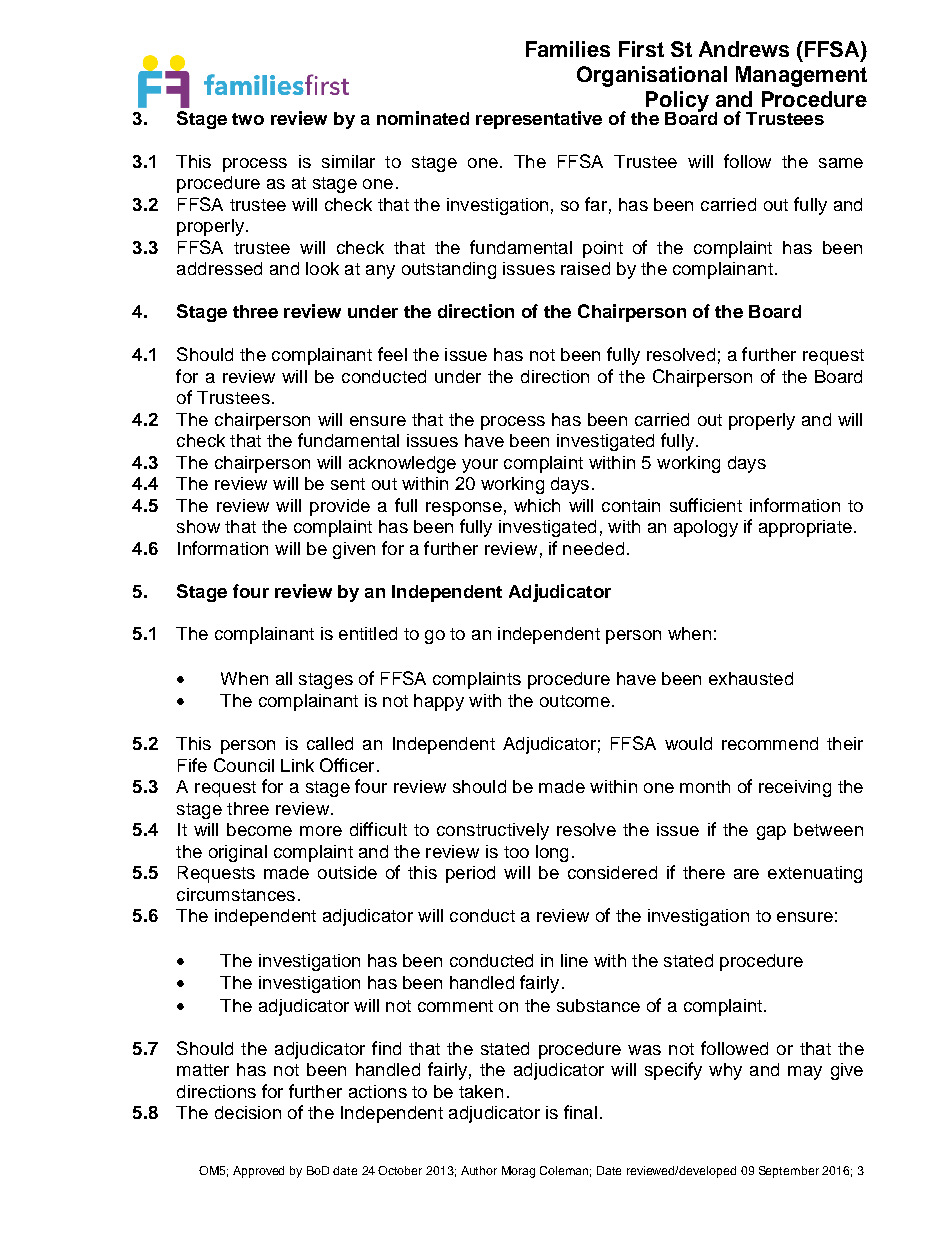 The height and width of the document is (1233, 952). I want to click on Link, so click(297, 765).
